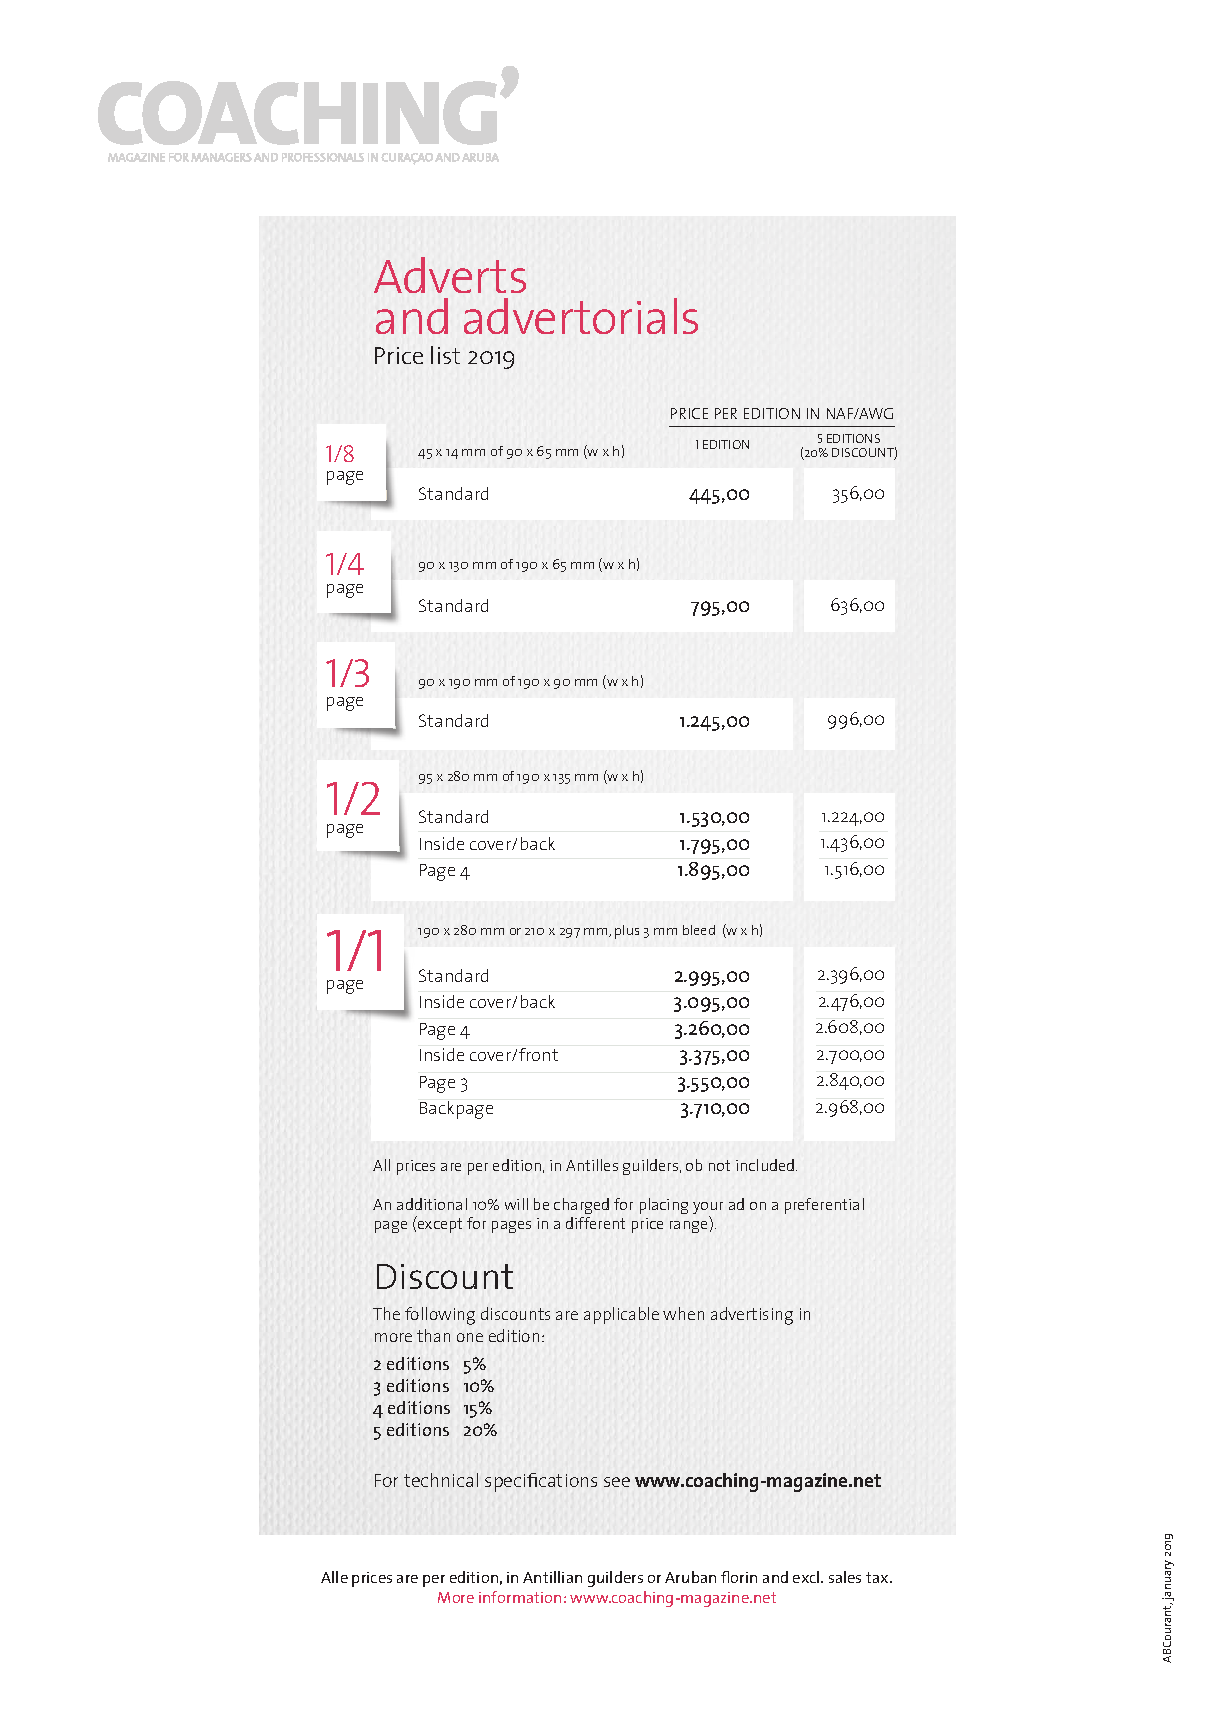 This screenshot has height=1718, width=1215. Describe the element at coordinates (627, 932) in the screenshot. I see `plus` at that location.
